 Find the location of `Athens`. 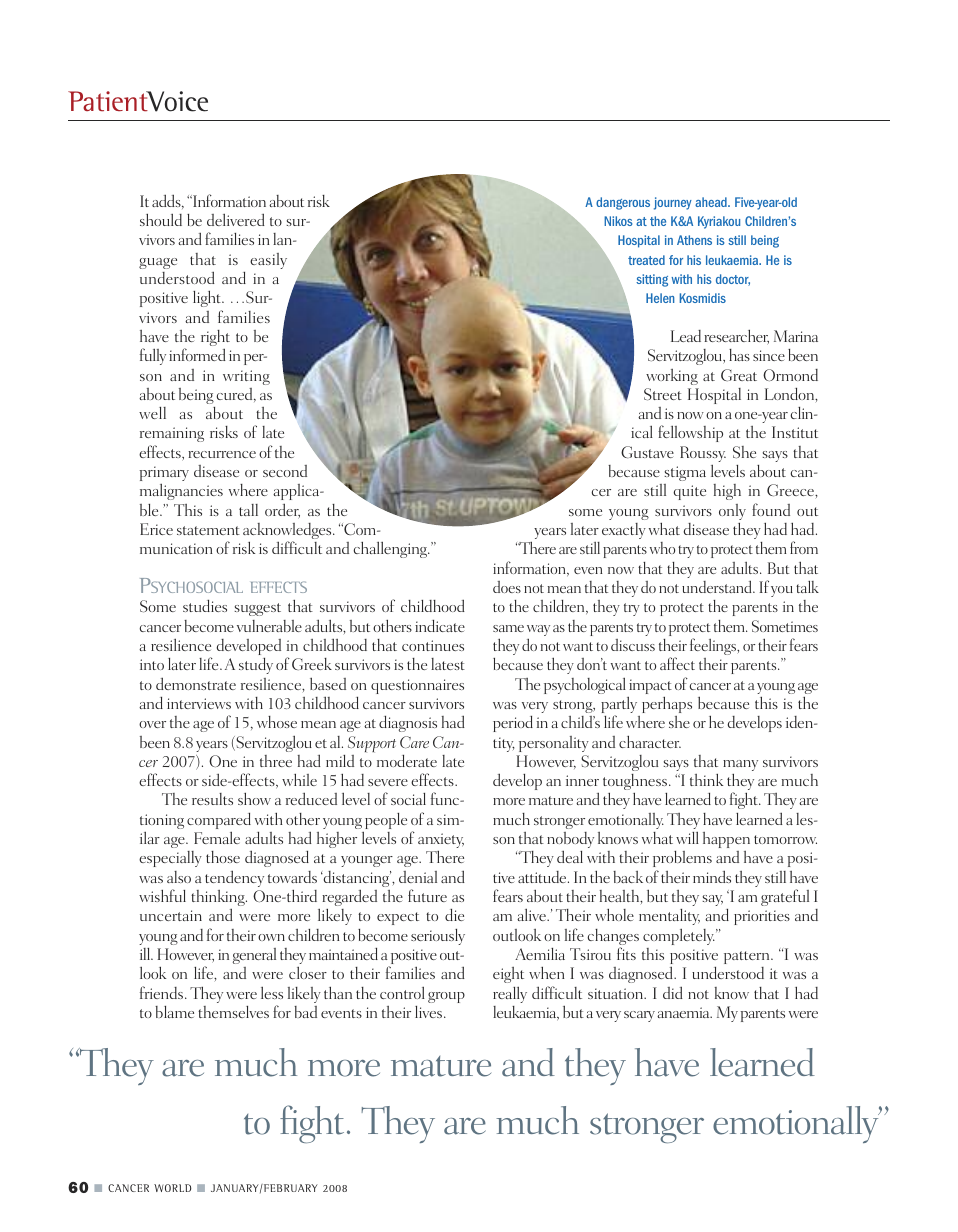

Athens is located at coordinates (694, 240).
